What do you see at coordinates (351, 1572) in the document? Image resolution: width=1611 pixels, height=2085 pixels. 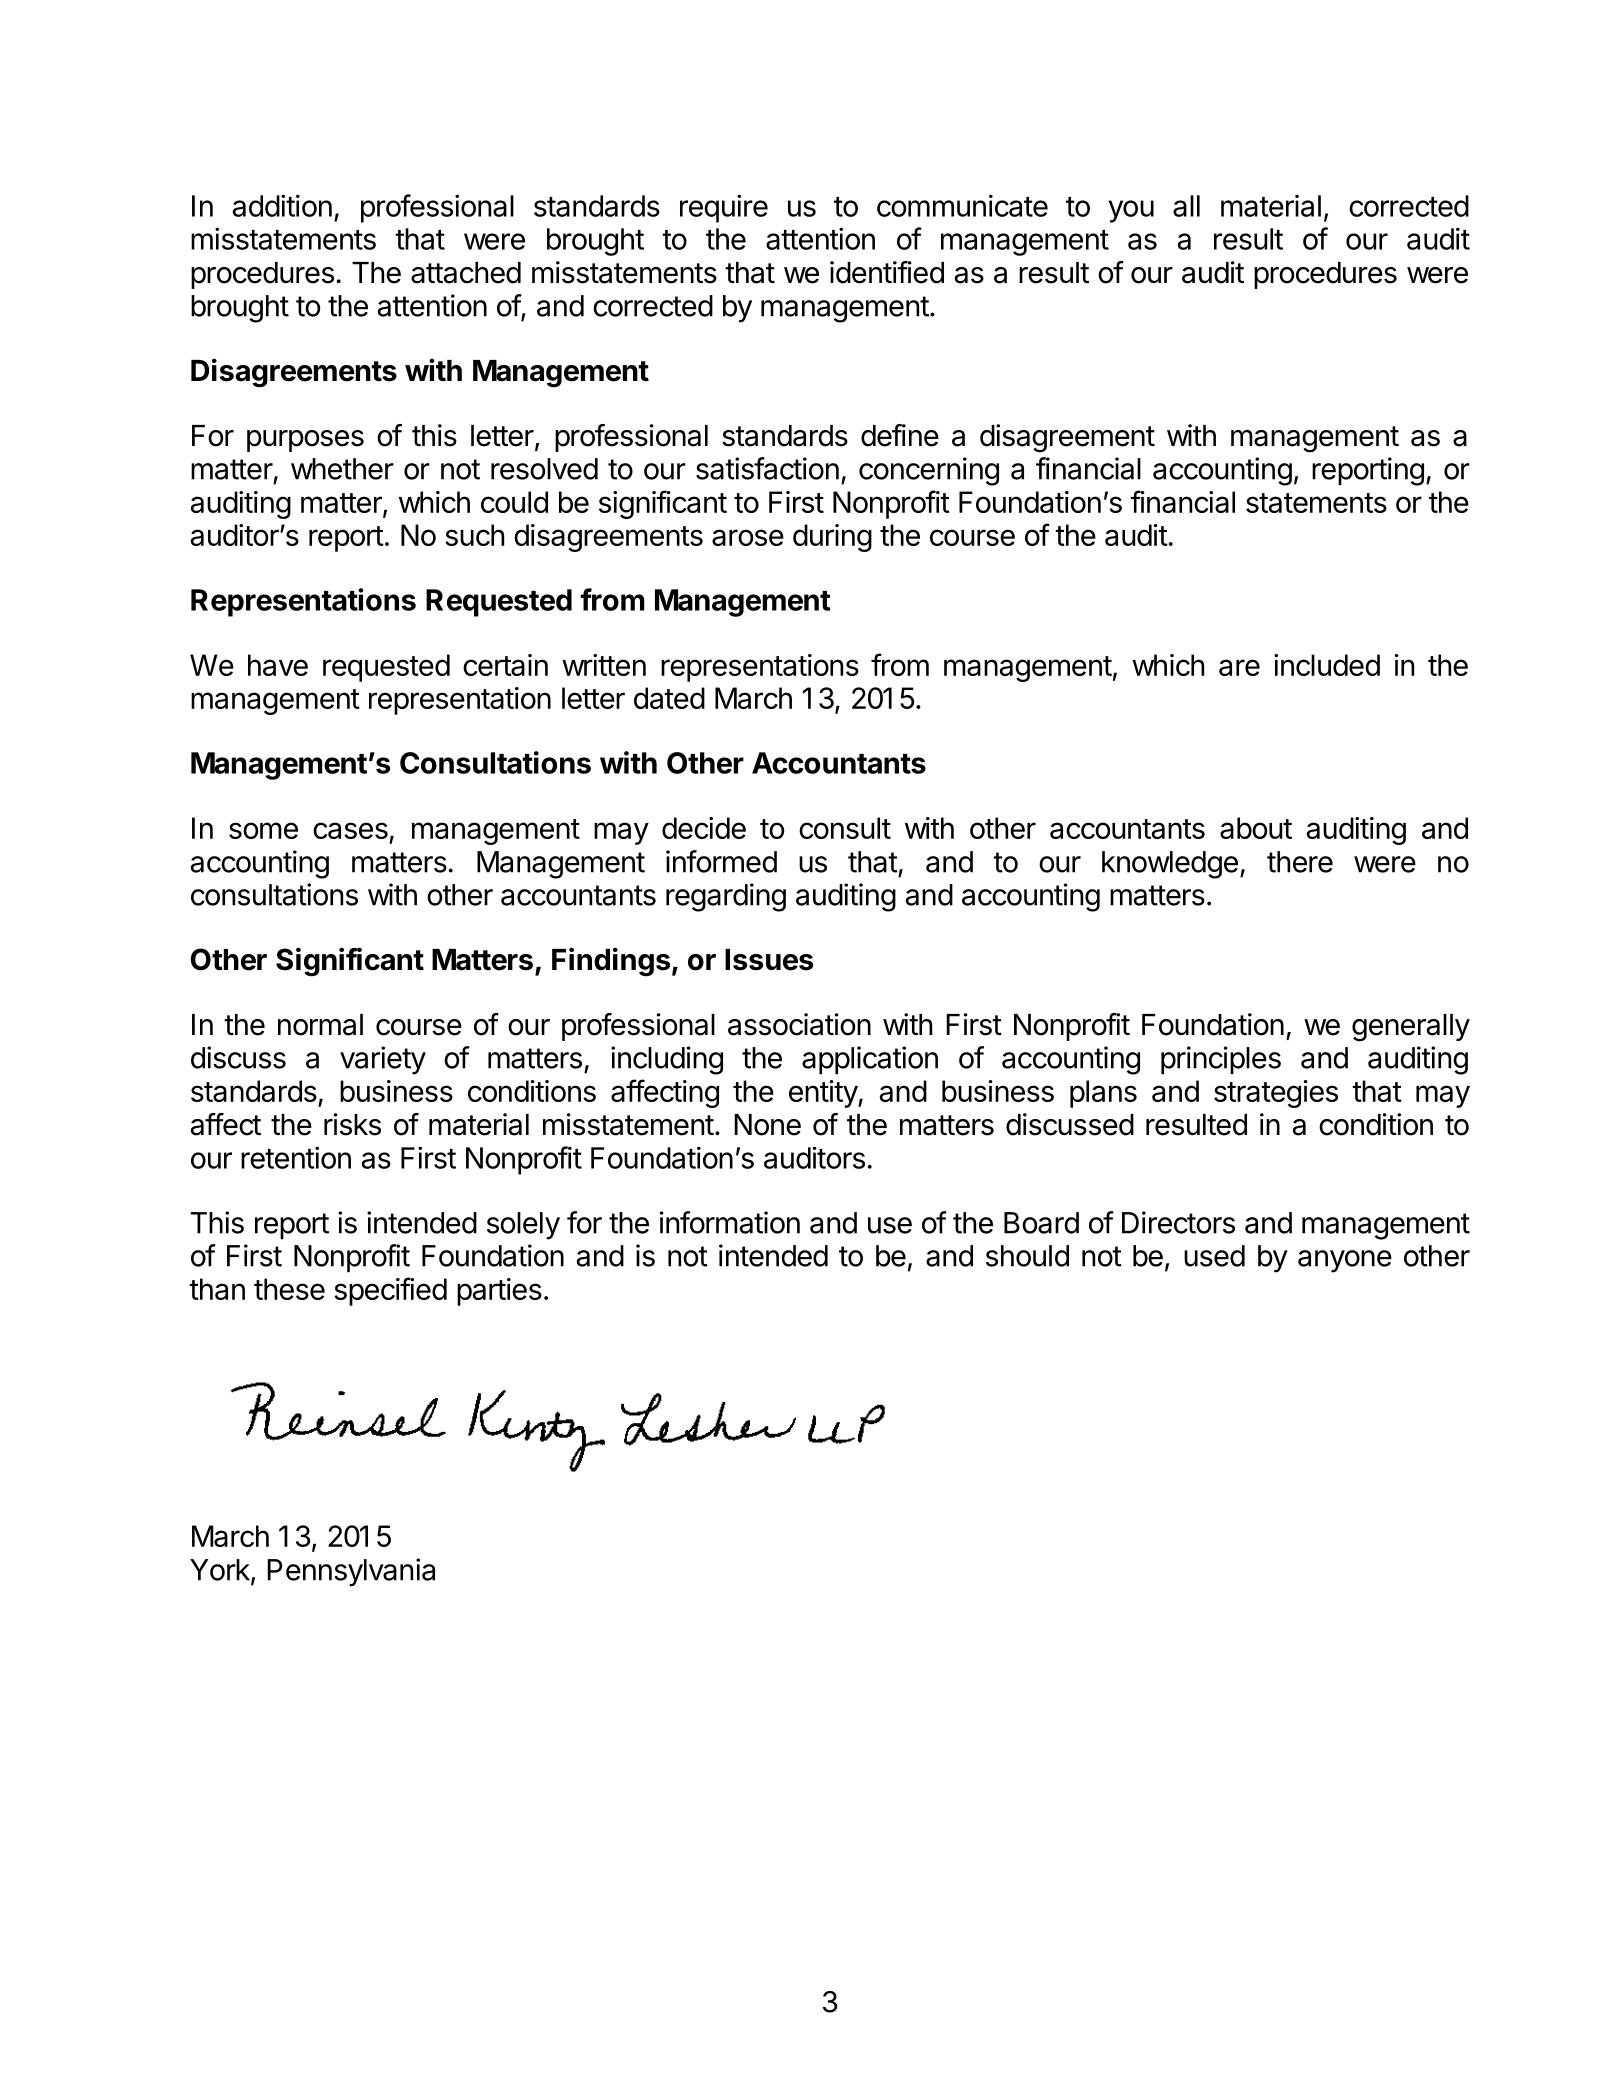 I see `Pennsylvania` at bounding box center [351, 1572].
